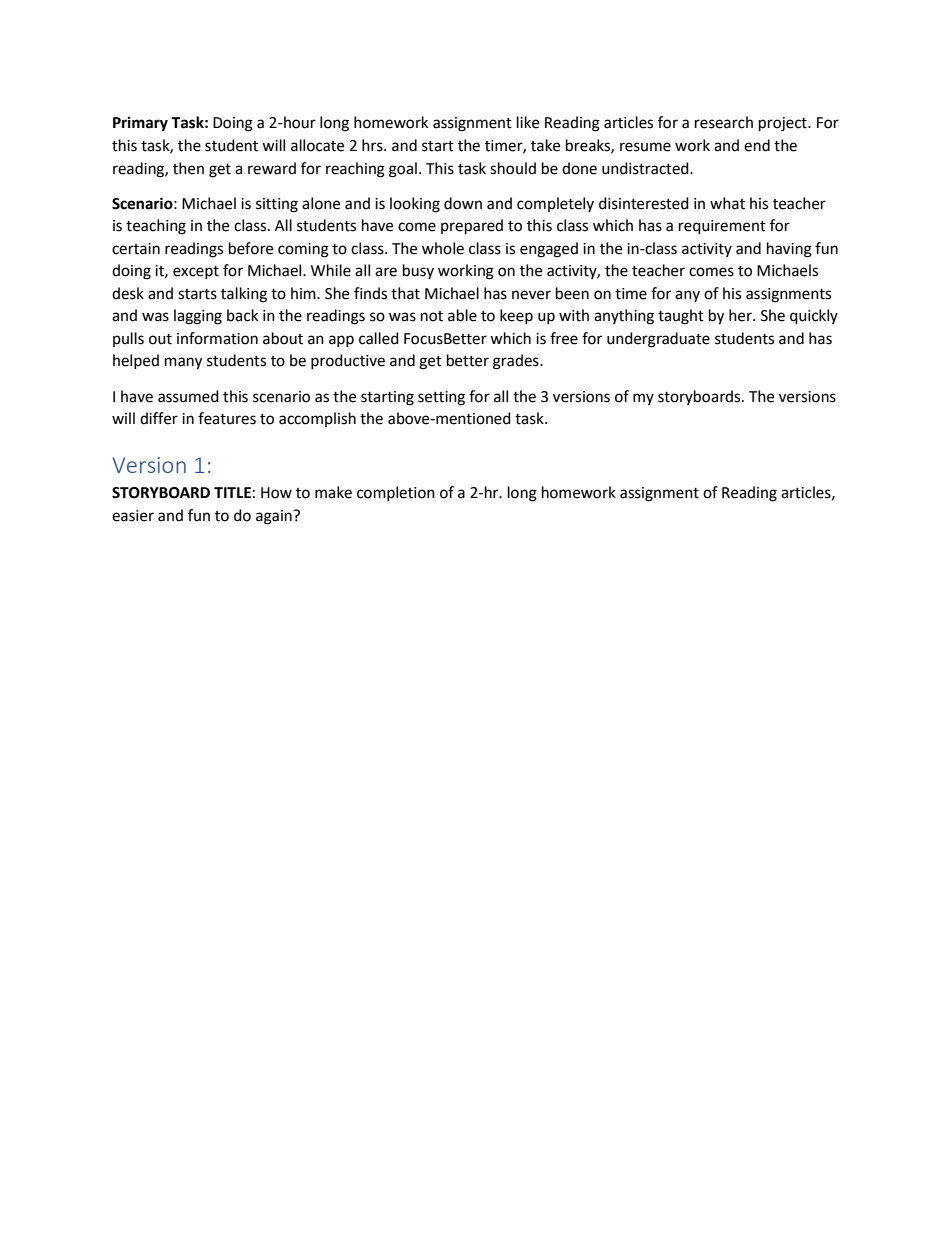 This screenshot has height=1233, width=952. Describe the element at coordinates (198, 317) in the screenshot. I see `lagging` at that location.
